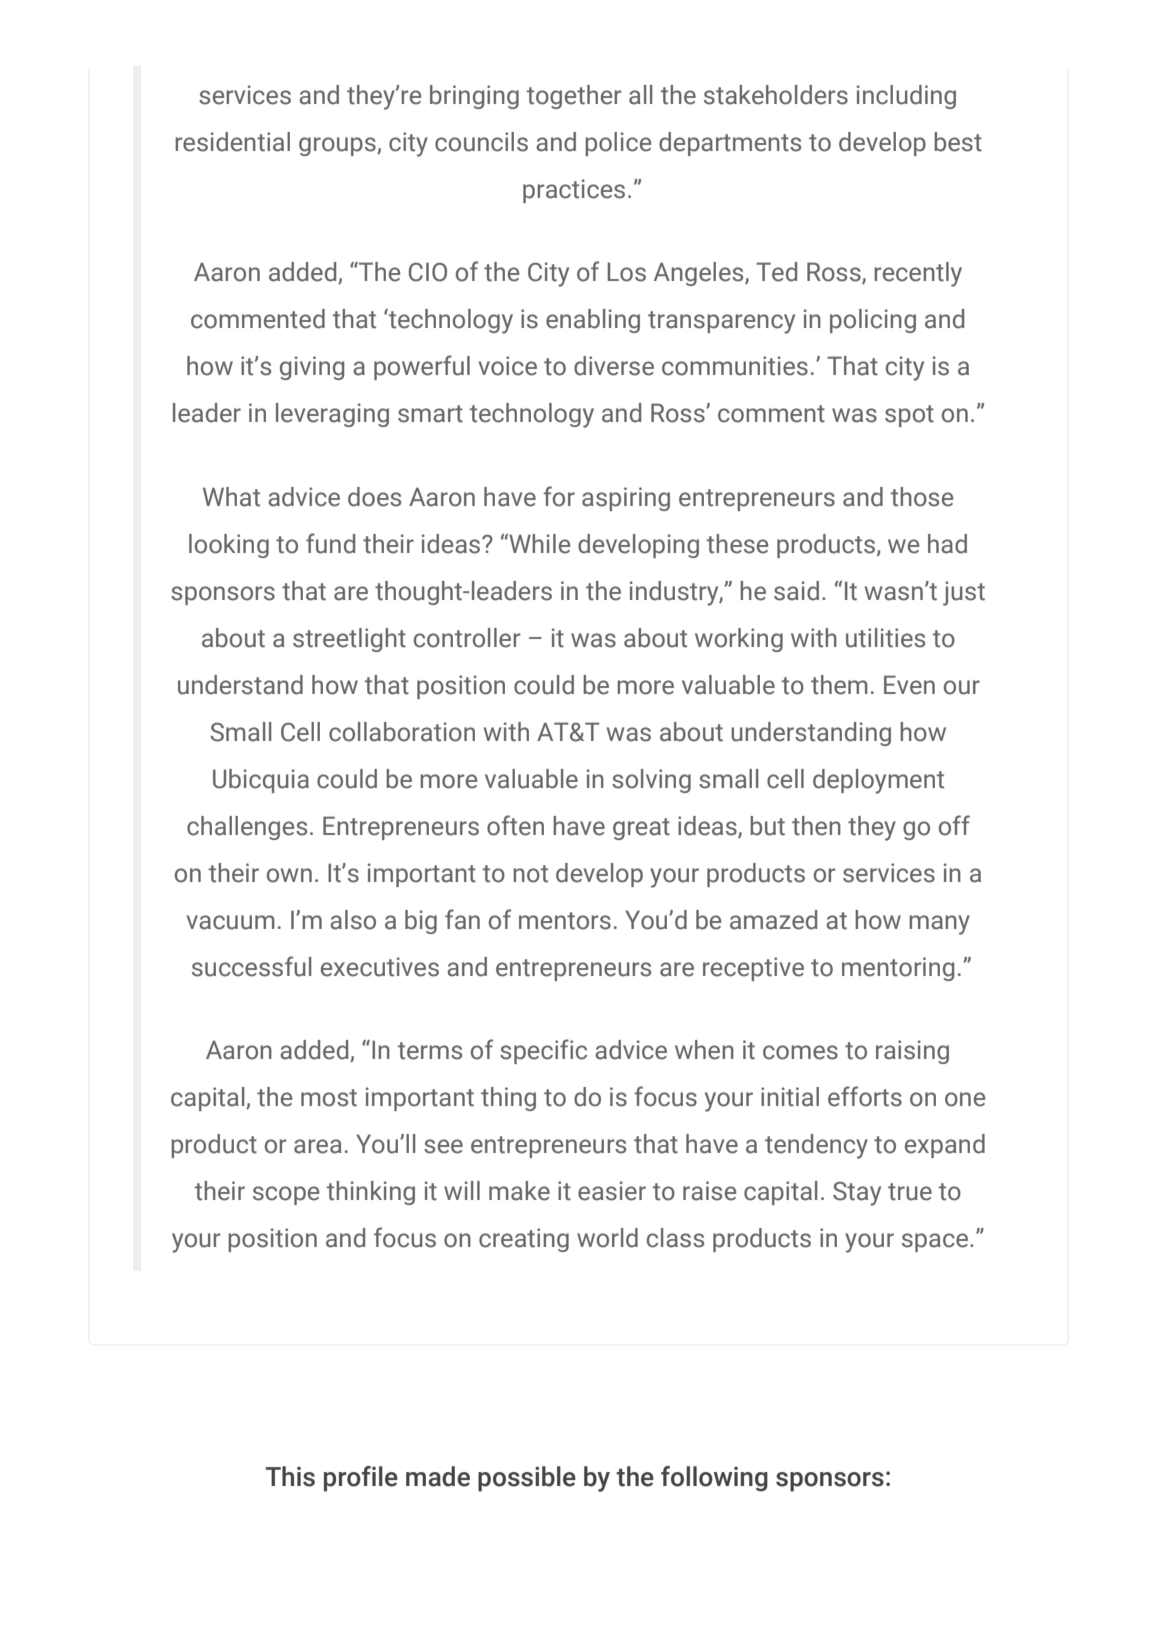 The width and height of the document is (1157, 1637). Describe the element at coordinates (247, 828) in the document. I see `challenges` at that location.
